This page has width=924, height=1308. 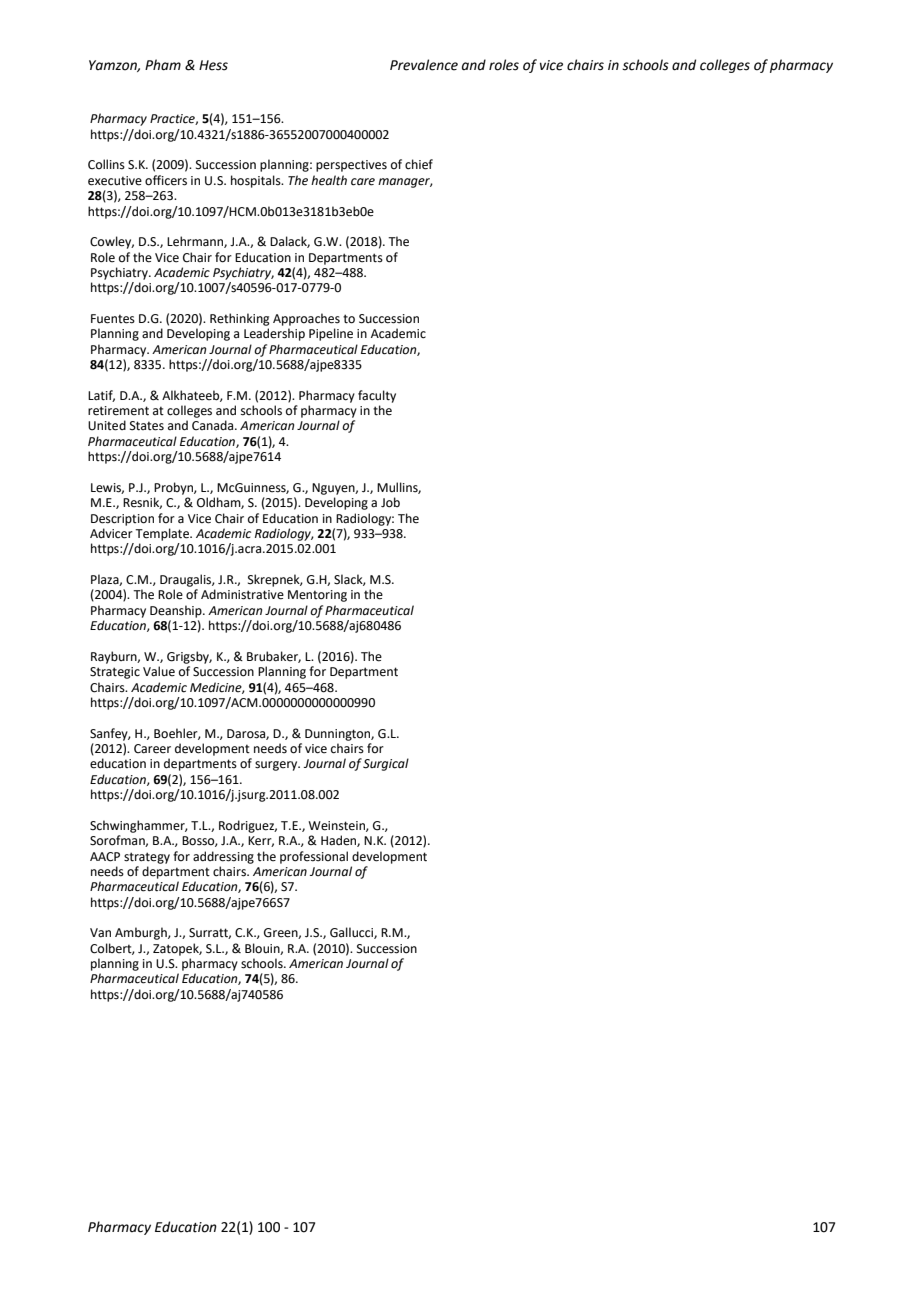 What do you see at coordinates (242, 594) in the page?
I see `Administrative` at bounding box center [242, 594].
